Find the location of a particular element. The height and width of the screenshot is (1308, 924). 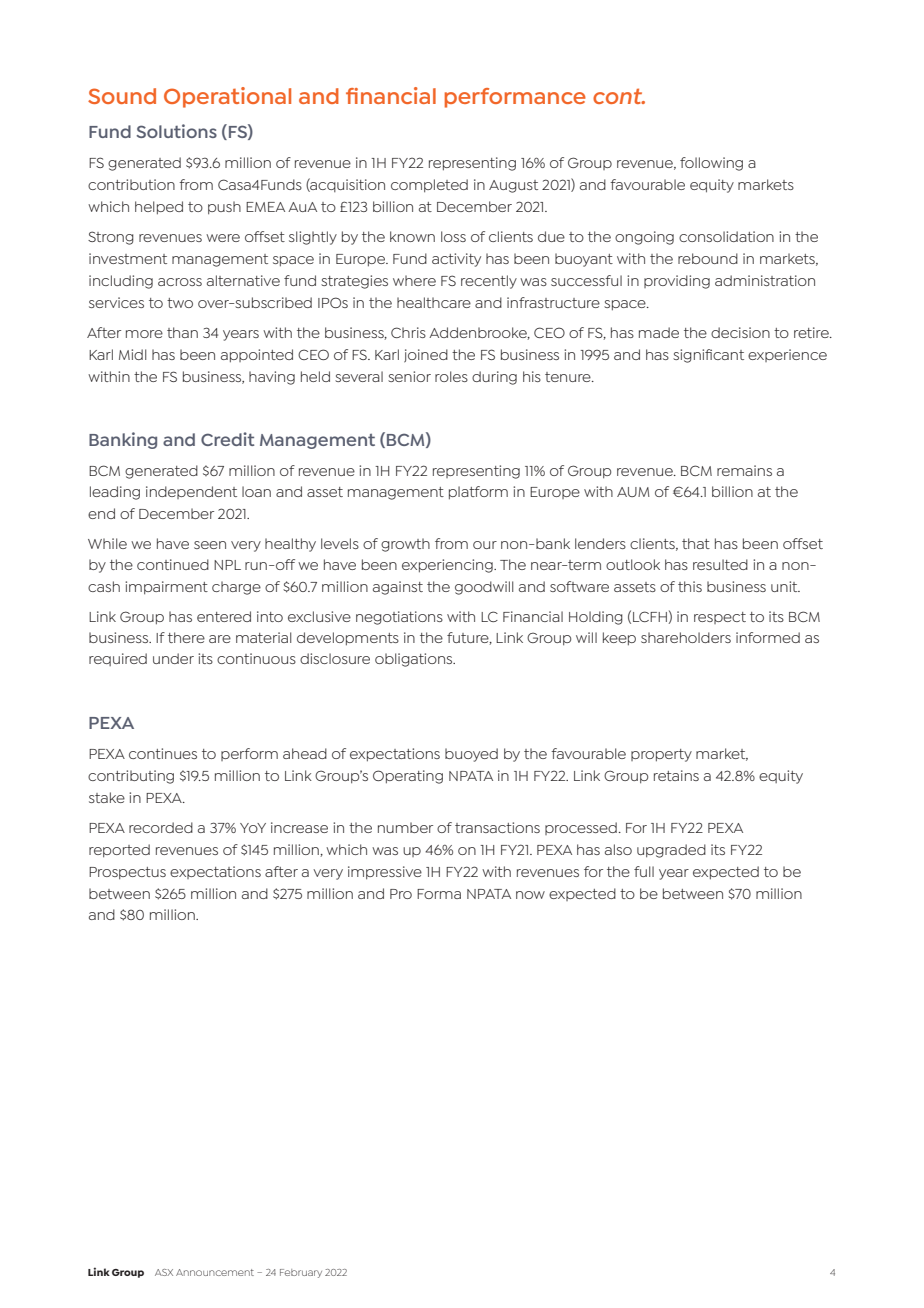

recorded is located at coordinates (161, 827).
